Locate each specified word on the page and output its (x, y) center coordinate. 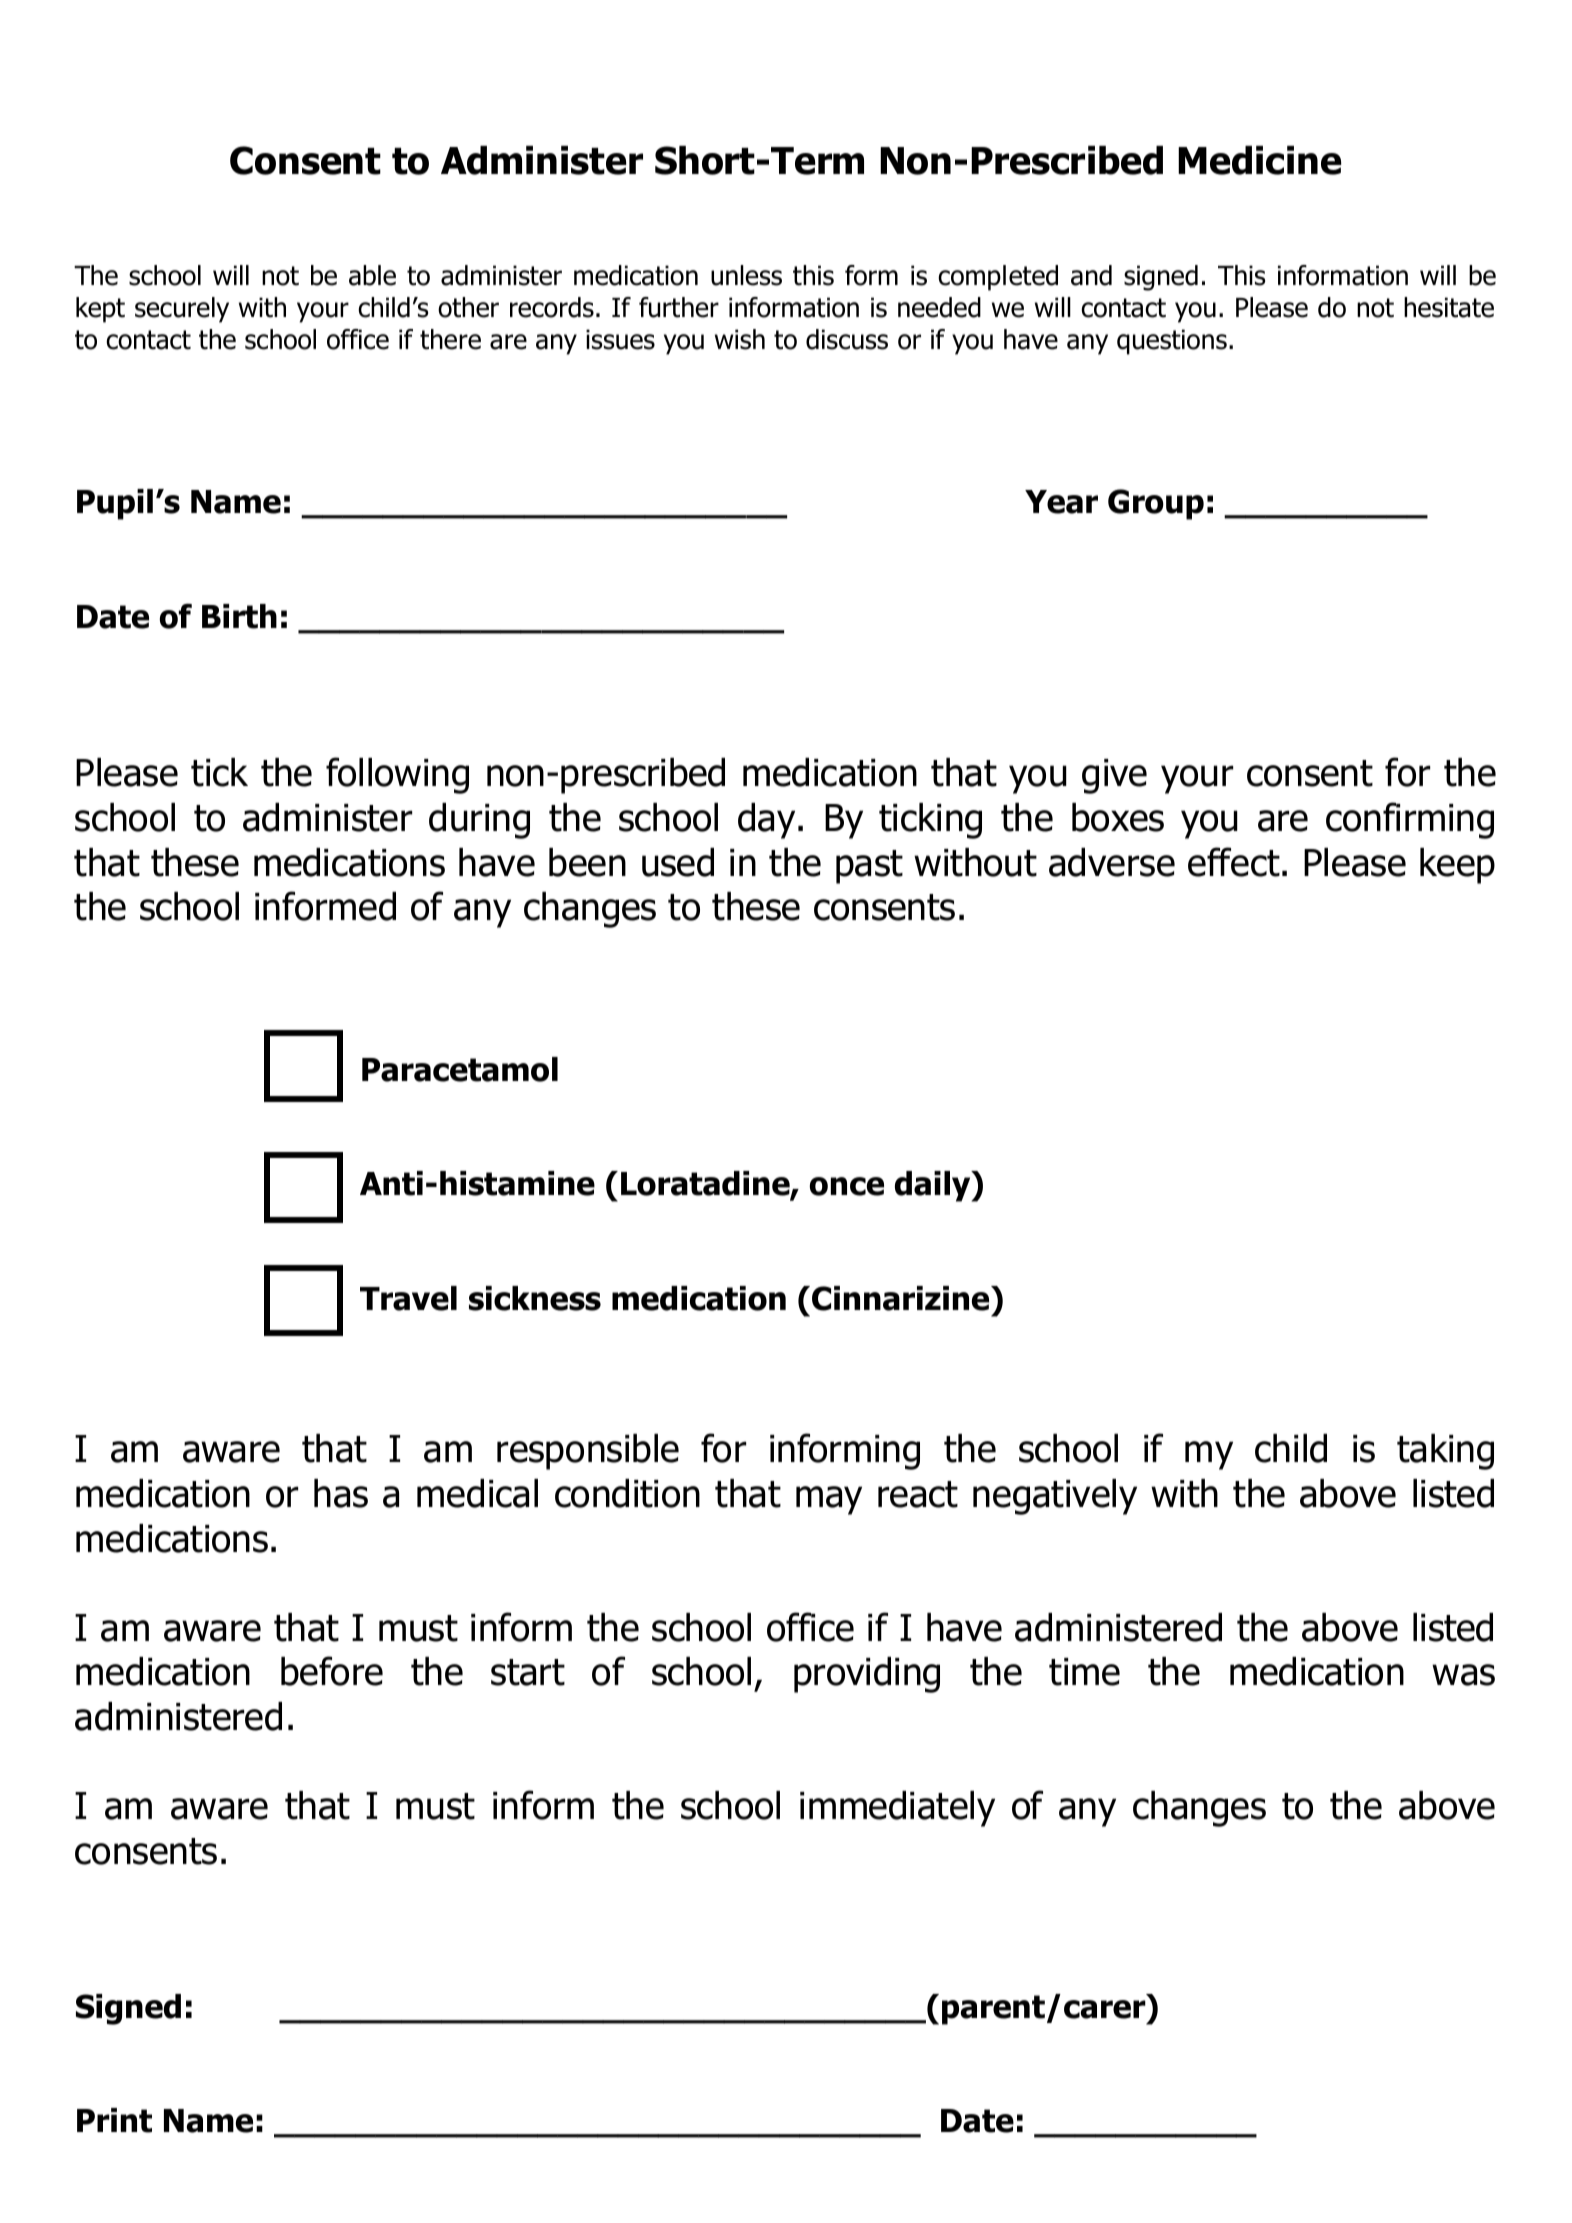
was (1463, 1675)
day (766, 821)
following (397, 775)
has (341, 1493)
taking (1445, 1452)
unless (746, 275)
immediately (897, 1809)
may (829, 1500)
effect (1234, 862)
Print (114, 2120)
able (372, 275)
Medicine (1259, 160)
